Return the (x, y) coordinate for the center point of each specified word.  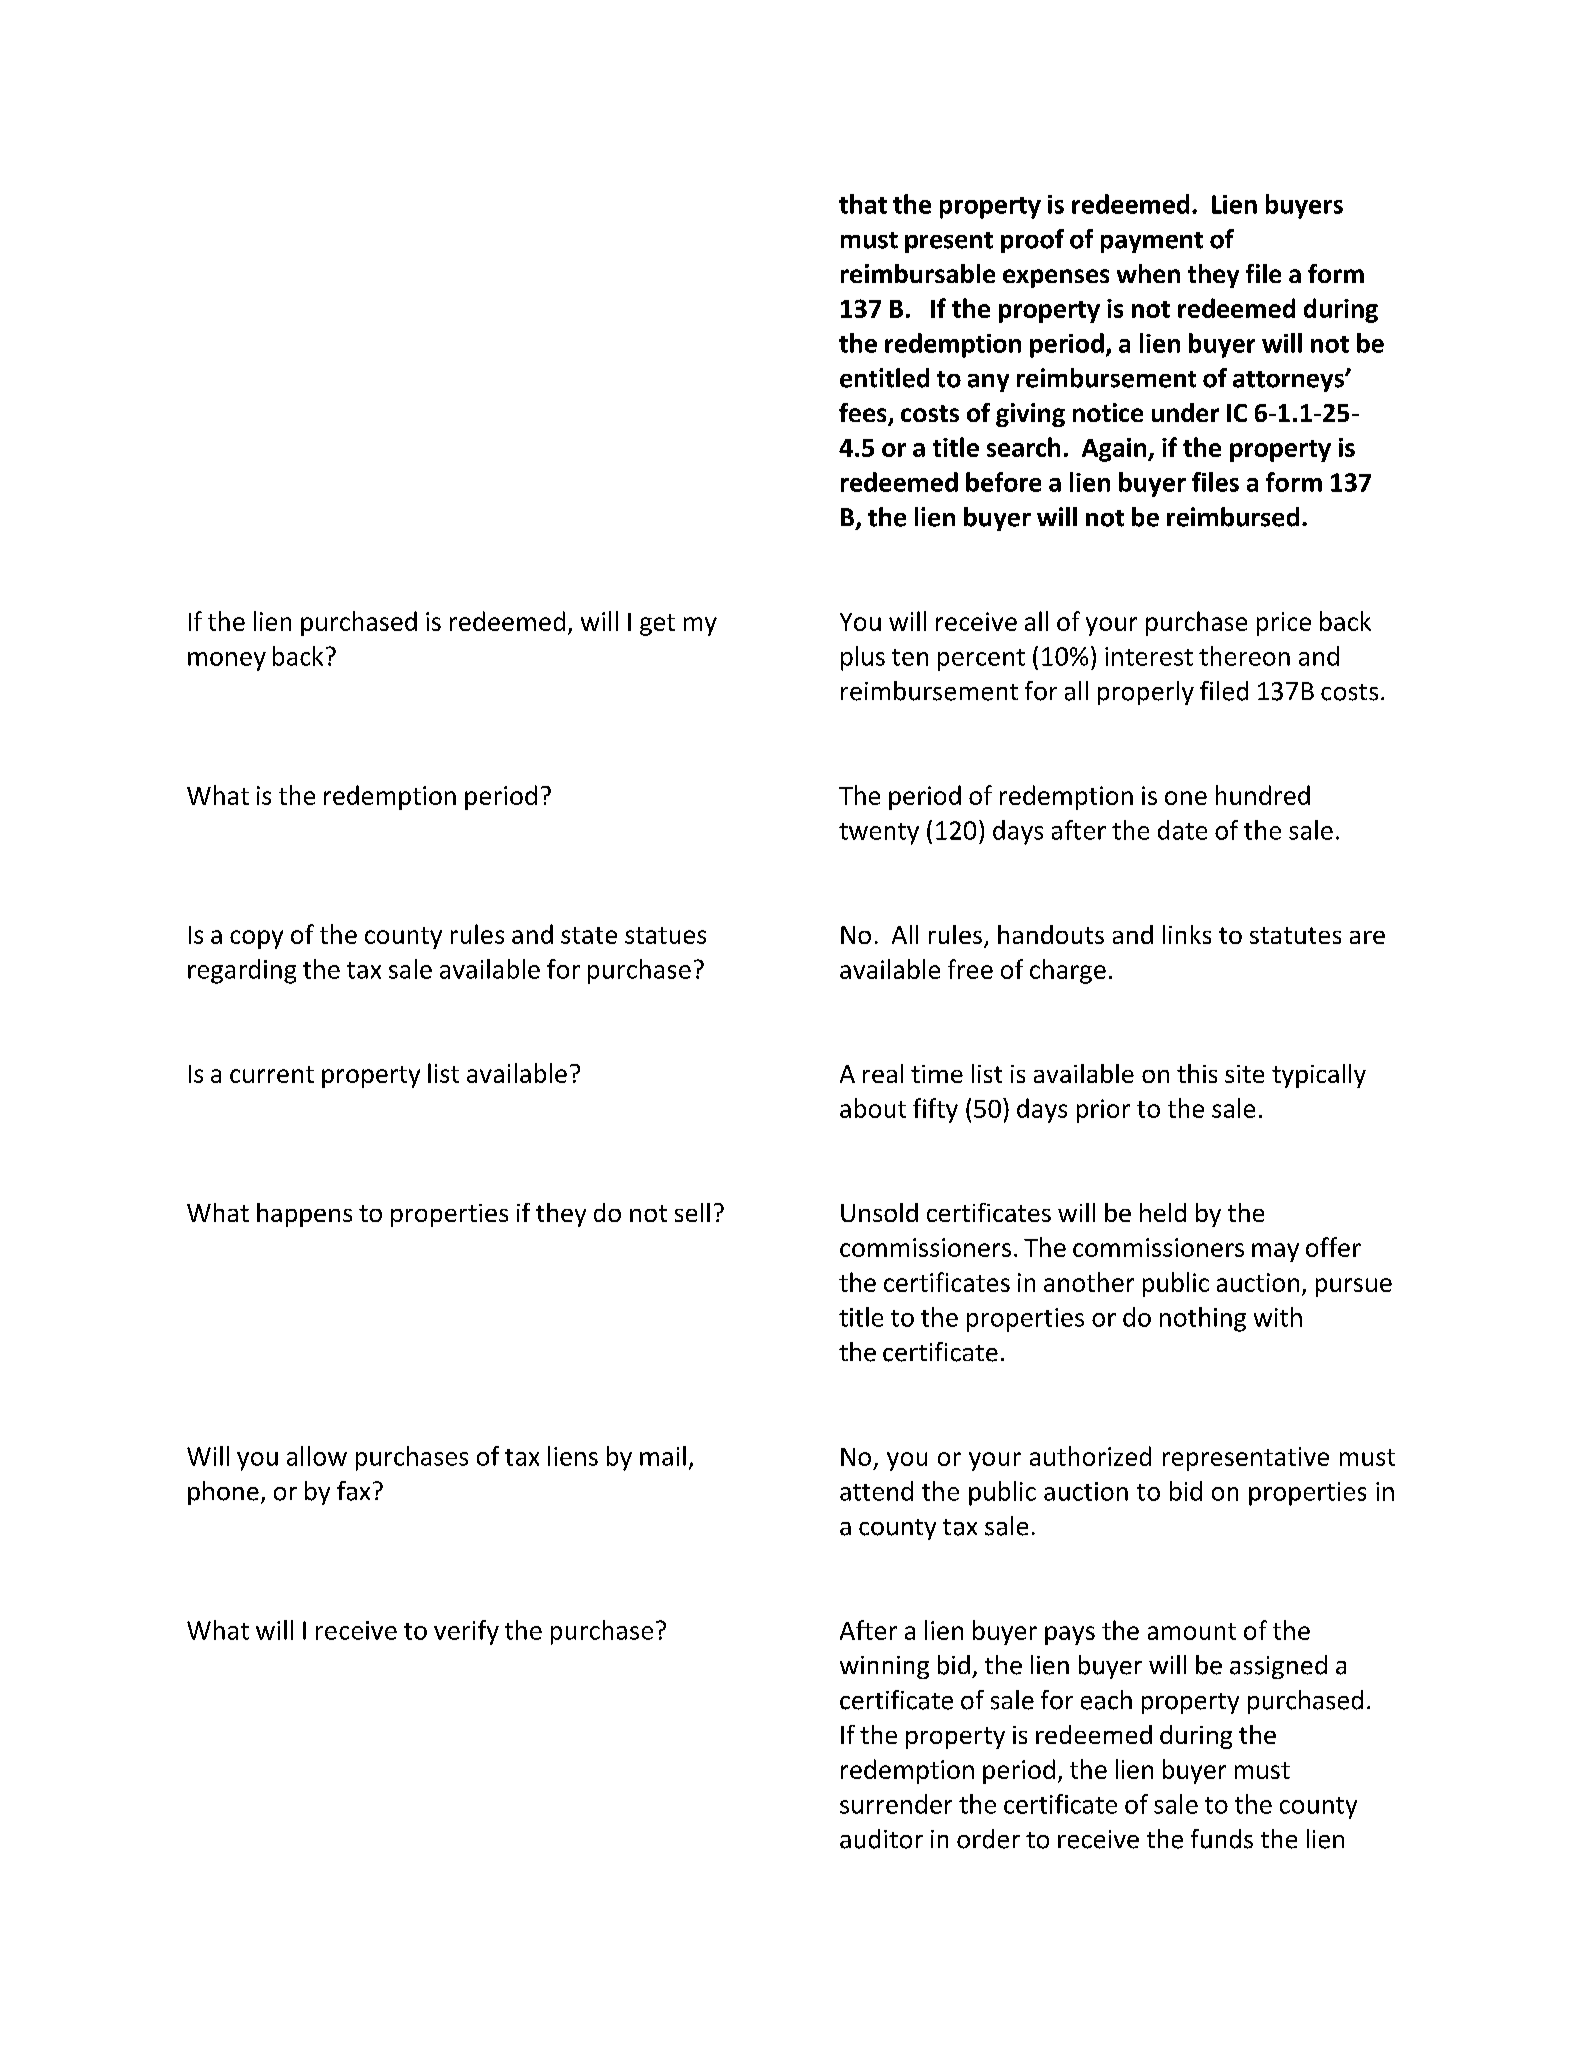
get (657, 625)
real (883, 1073)
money (227, 661)
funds (1222, 1839)
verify (466, 1632)
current (272, 1074)
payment (1152, 242)
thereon (1244, 656)
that (863, 204)
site (1244, 1074)
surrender (896, 1804)
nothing (1203, 1319)
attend (876, 1491)
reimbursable (918, 273)
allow (317, 1456)
